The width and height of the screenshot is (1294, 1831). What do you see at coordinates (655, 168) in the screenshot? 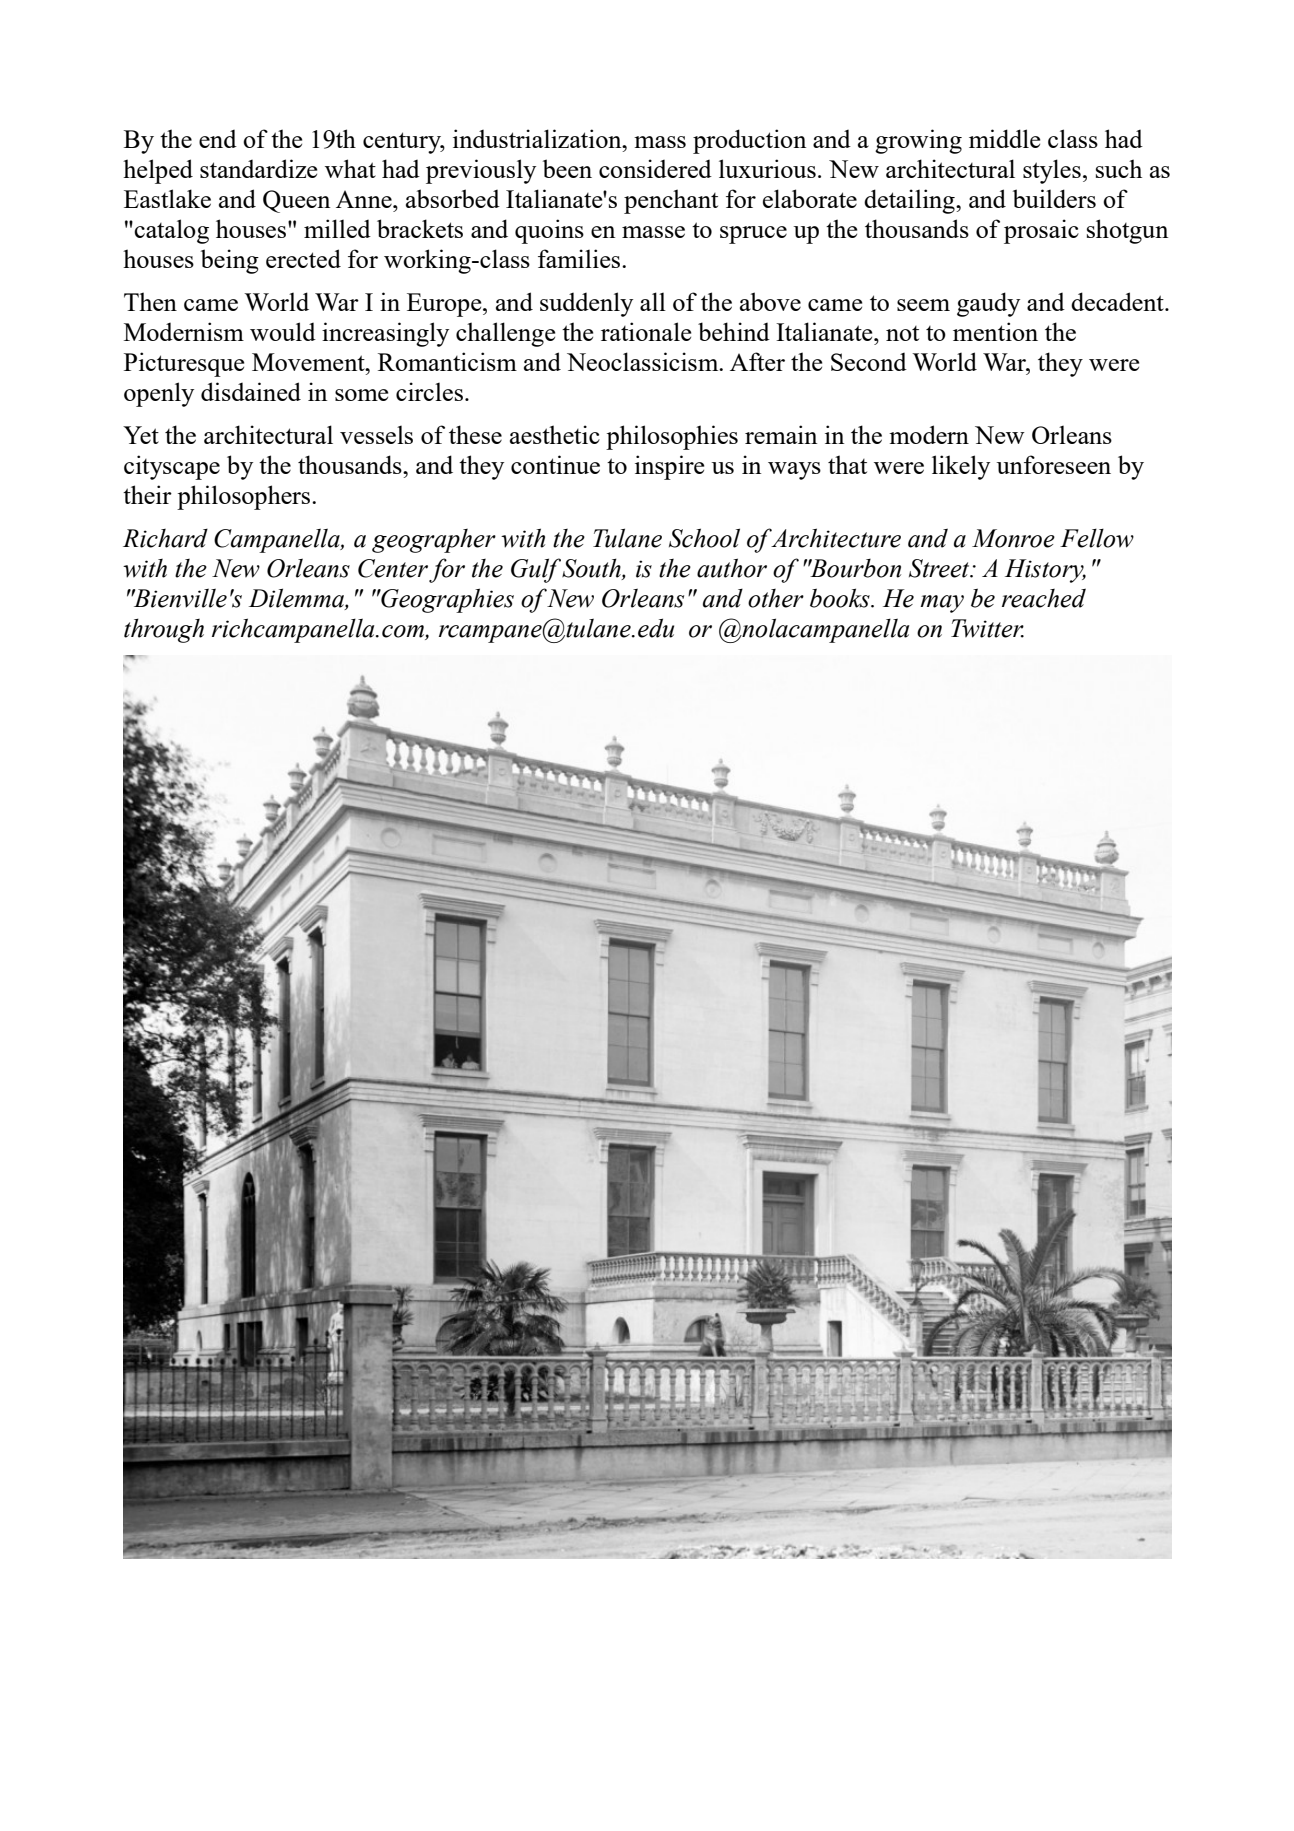
I see `considered` at bounding box center [655, 168].
